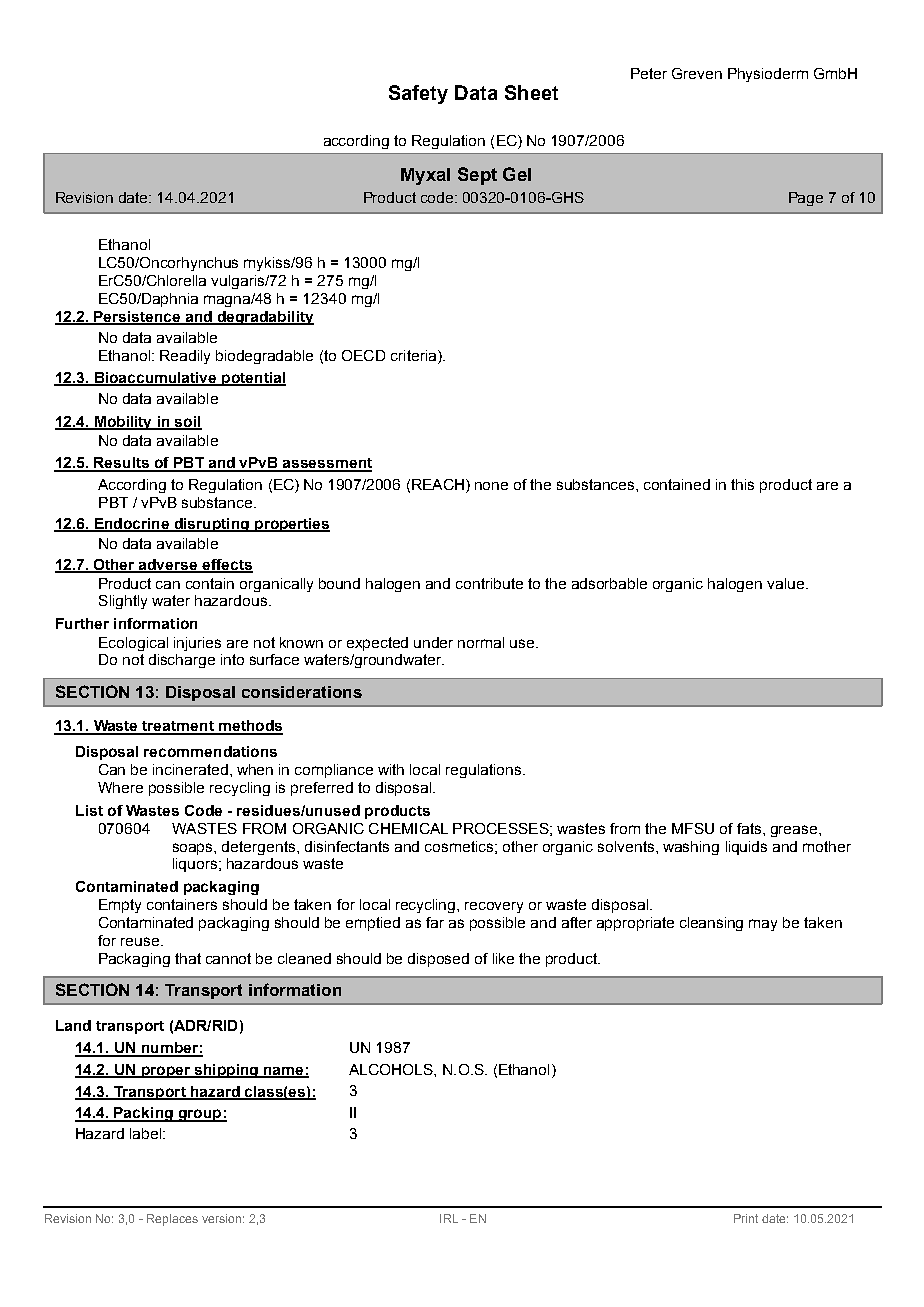 This page has height=1307, width=924. I want to click on Replaces, so click(172, 1220).
